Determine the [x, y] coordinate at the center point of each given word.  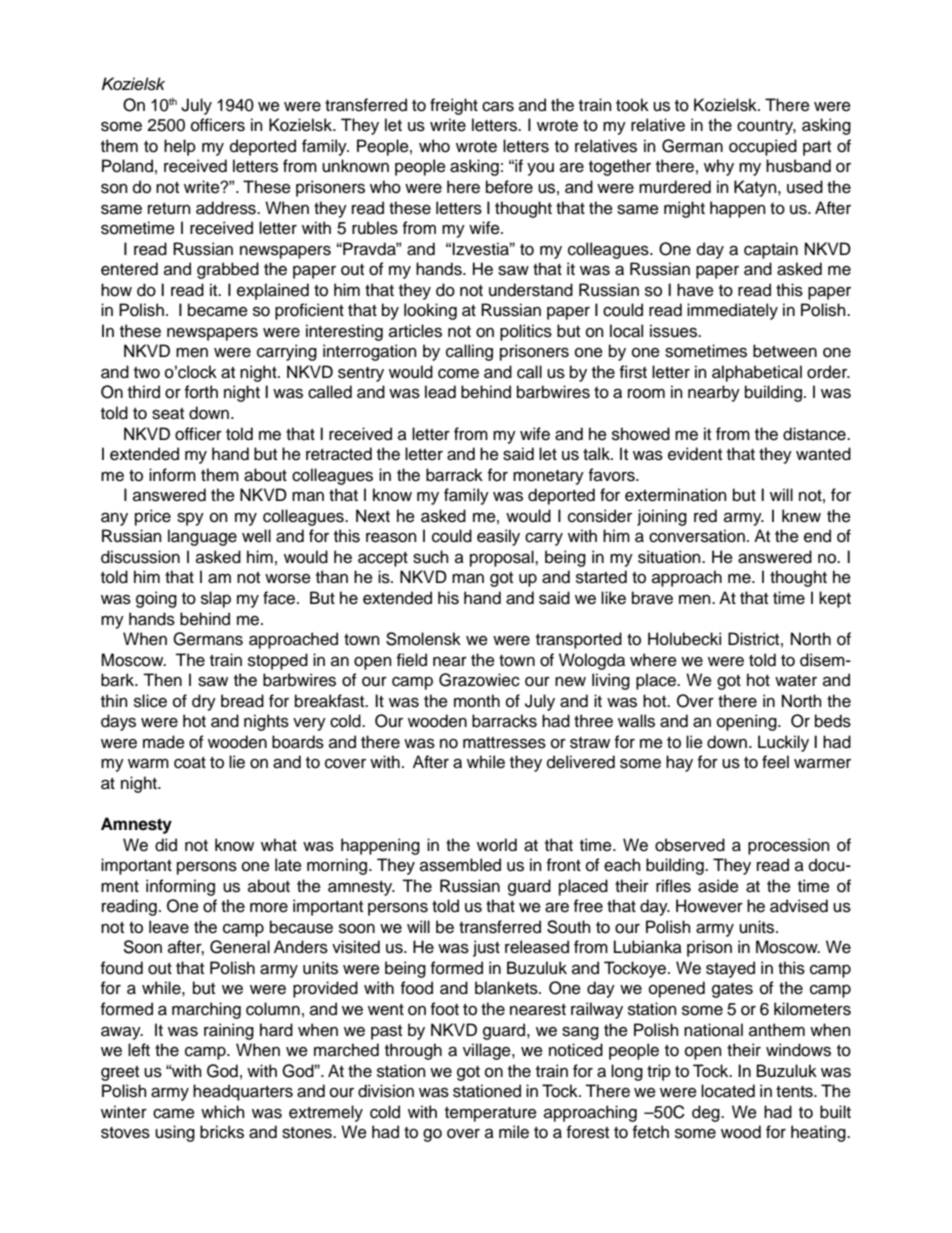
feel [775, 762]
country [766, 127]
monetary [548, 477]
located [728, 1091]
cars [498, 106]
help [180, 147]
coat [190, 763]
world [497, 845]
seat [168, 414]
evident [695, 454]
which [223, 1112]
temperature [491, 1114]
